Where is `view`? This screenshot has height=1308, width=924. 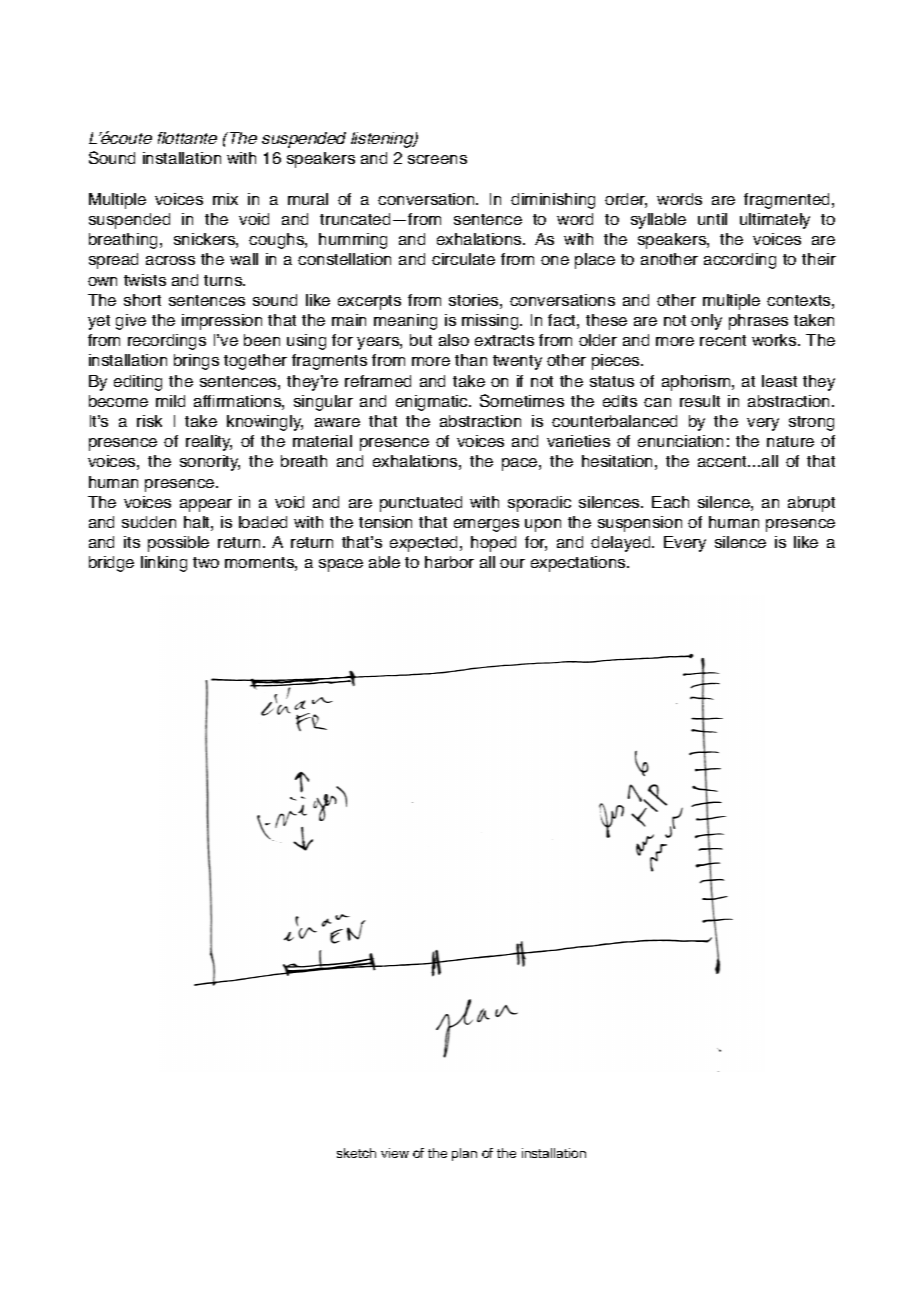
view is located at coordinates (395, 1153).
